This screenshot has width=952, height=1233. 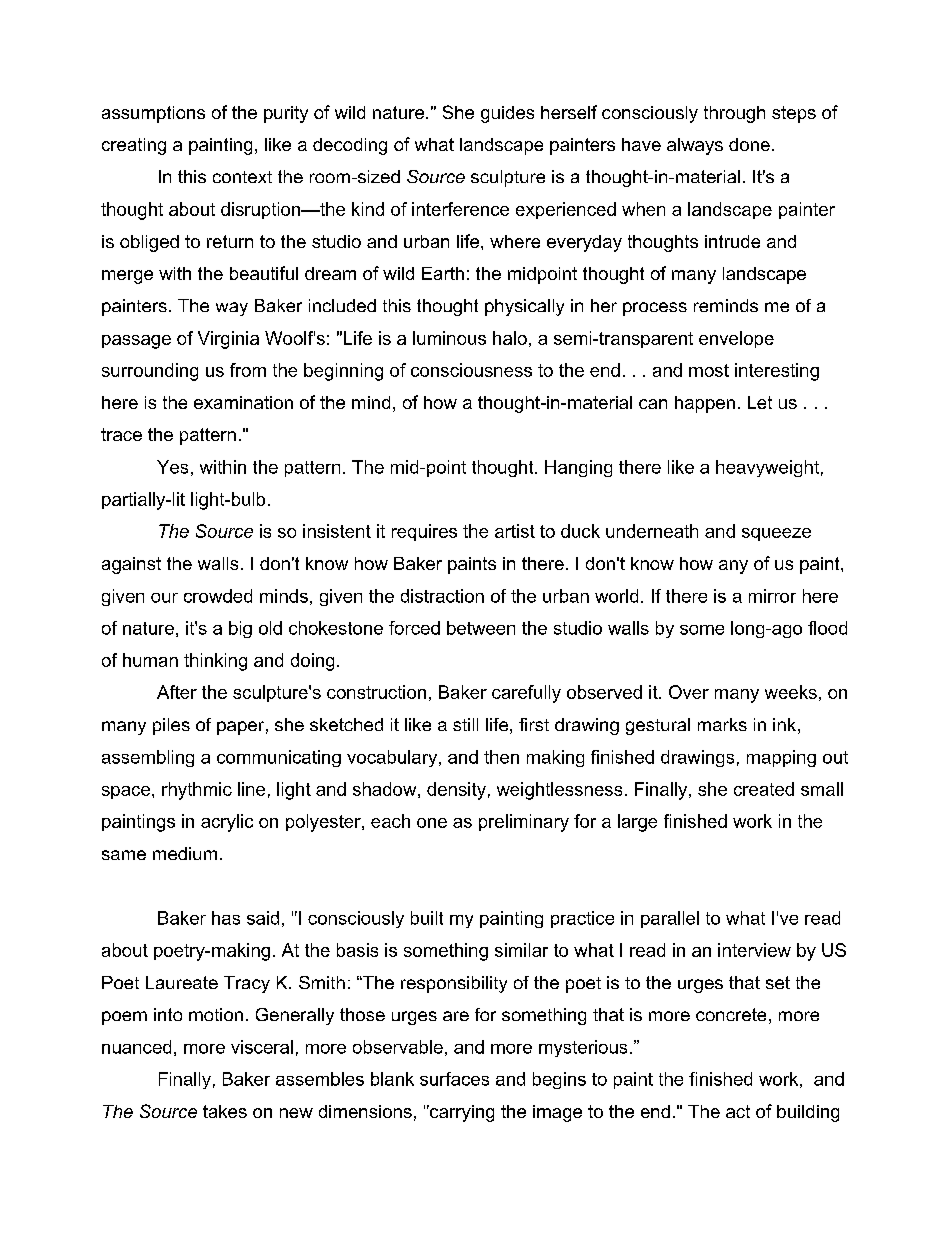 What do you see at coordinates (242, 177) in the screenshot?
I see `context` at bounding box center [242, 177].
